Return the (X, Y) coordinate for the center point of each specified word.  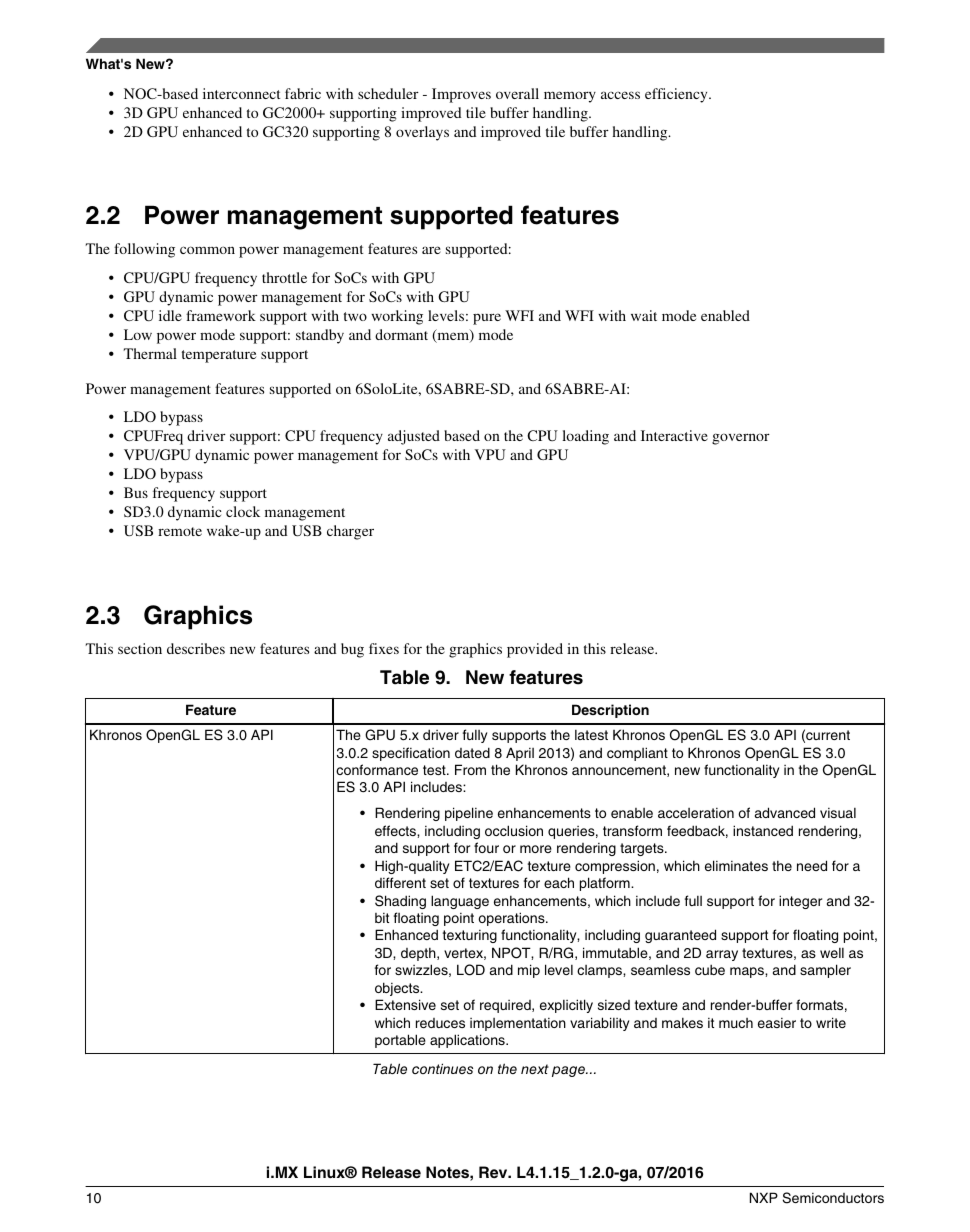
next (535, 1069)
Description (610, 711)
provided (535, 650)
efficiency (677, 95)
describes (196, 648)
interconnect (241, 93)
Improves (461, 95)
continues (442, 1068)
